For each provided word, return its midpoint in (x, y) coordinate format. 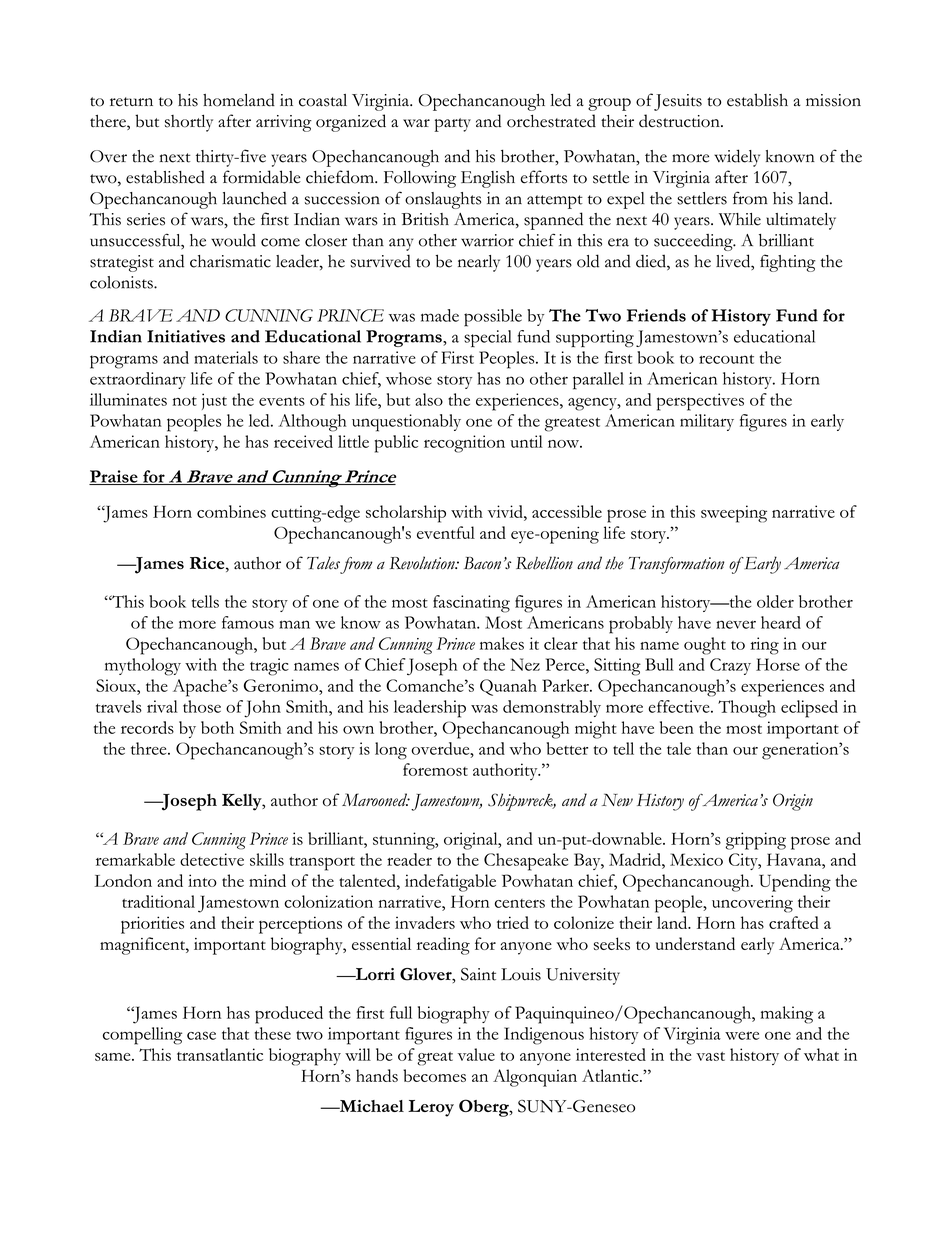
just (214, 401)
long (391, 751)
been (677, 727)
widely (737, 158)
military (707, 422)
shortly (189, 123)
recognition (464, 444)
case (201, 1035)
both (217, 727)
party (452, 125)
